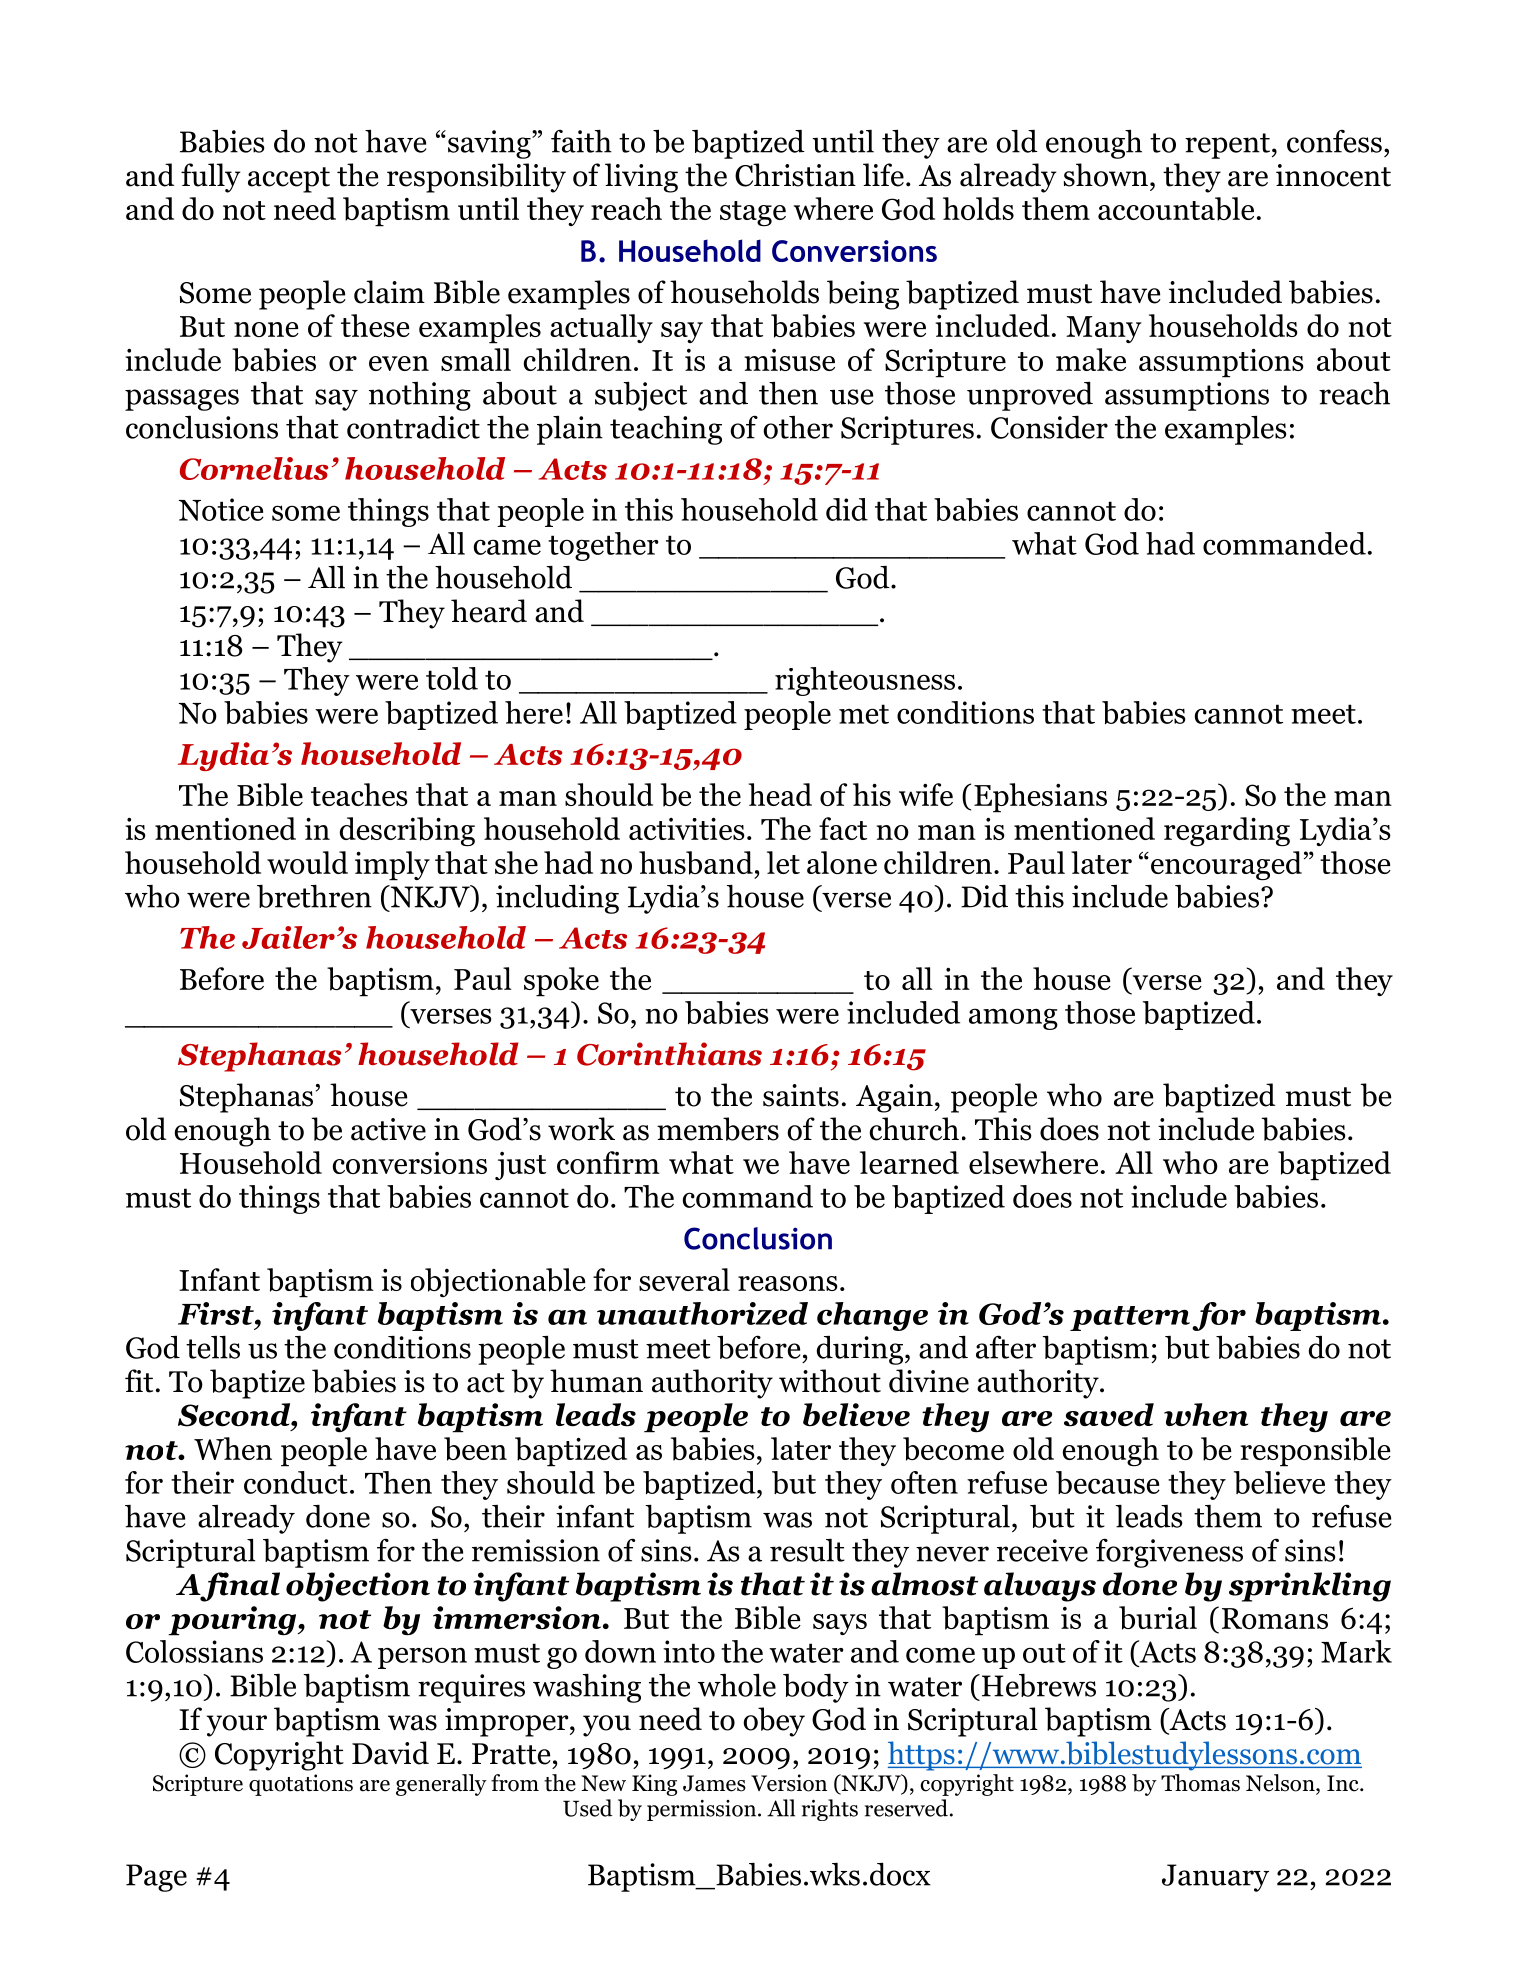  I want to click on Corinthians, so click(669, 1054).
